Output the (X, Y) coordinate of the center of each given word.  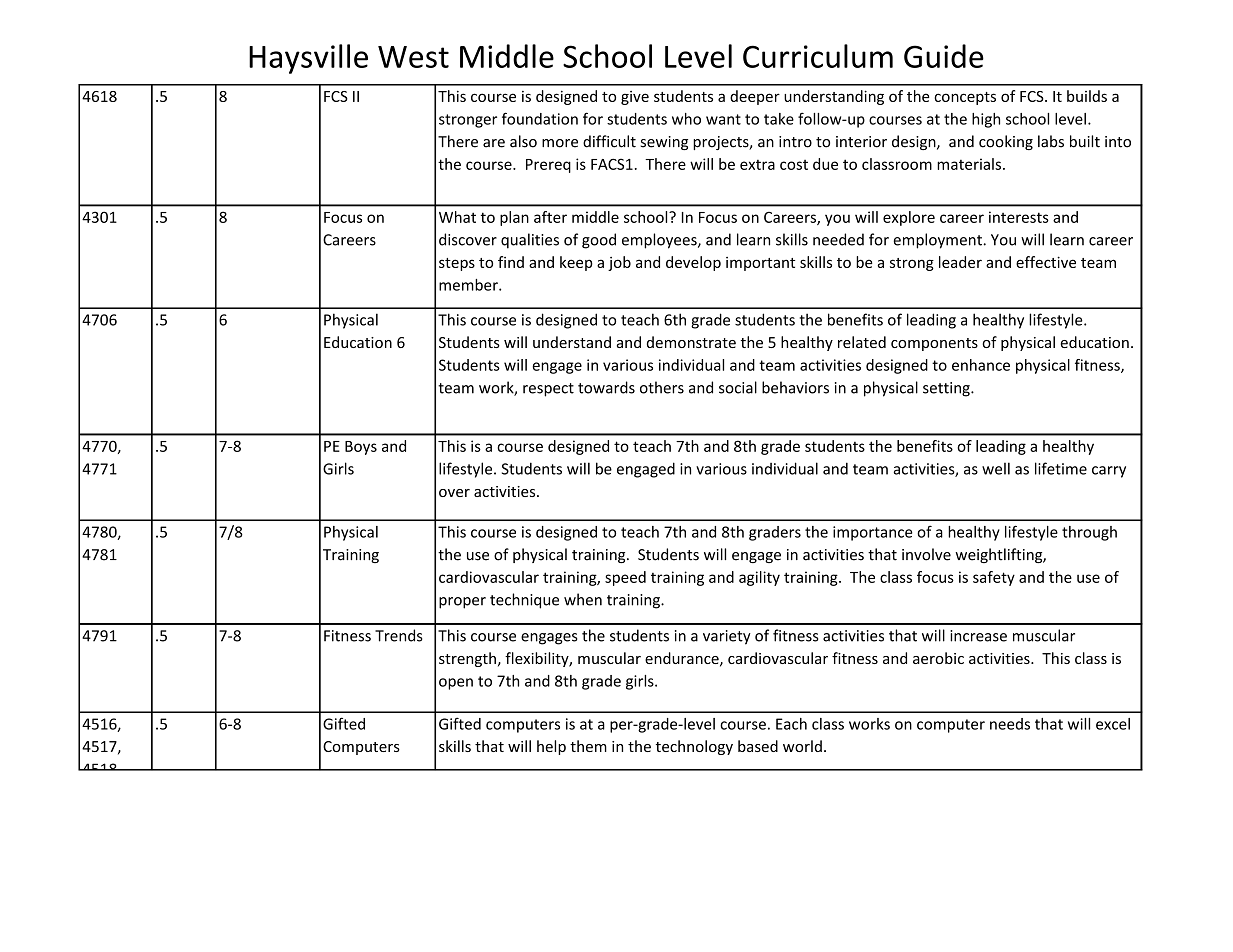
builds (1087, 96)
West (413, 57)
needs (1010, 724)
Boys (361, 448)
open (456, 684)
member (469, 285)
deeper (755, 97)
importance (873, 533)
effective (1046, 262)
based (758, 746)
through (1089, 533)
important (760, 264)
